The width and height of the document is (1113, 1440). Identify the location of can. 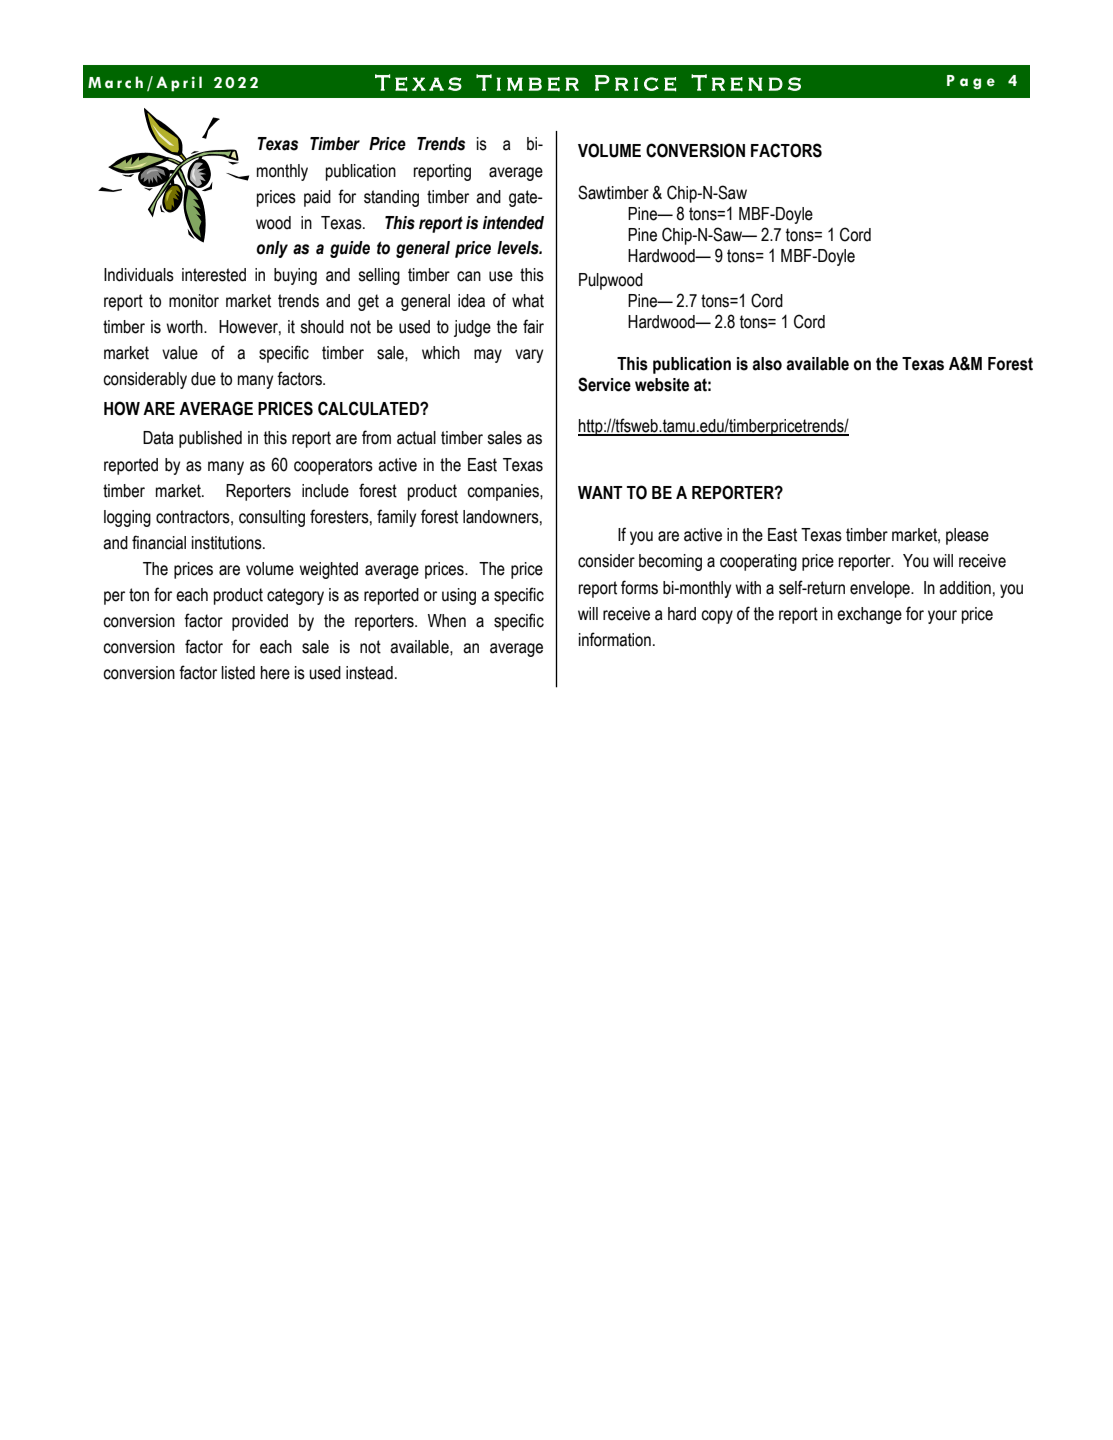
(469, 276).
